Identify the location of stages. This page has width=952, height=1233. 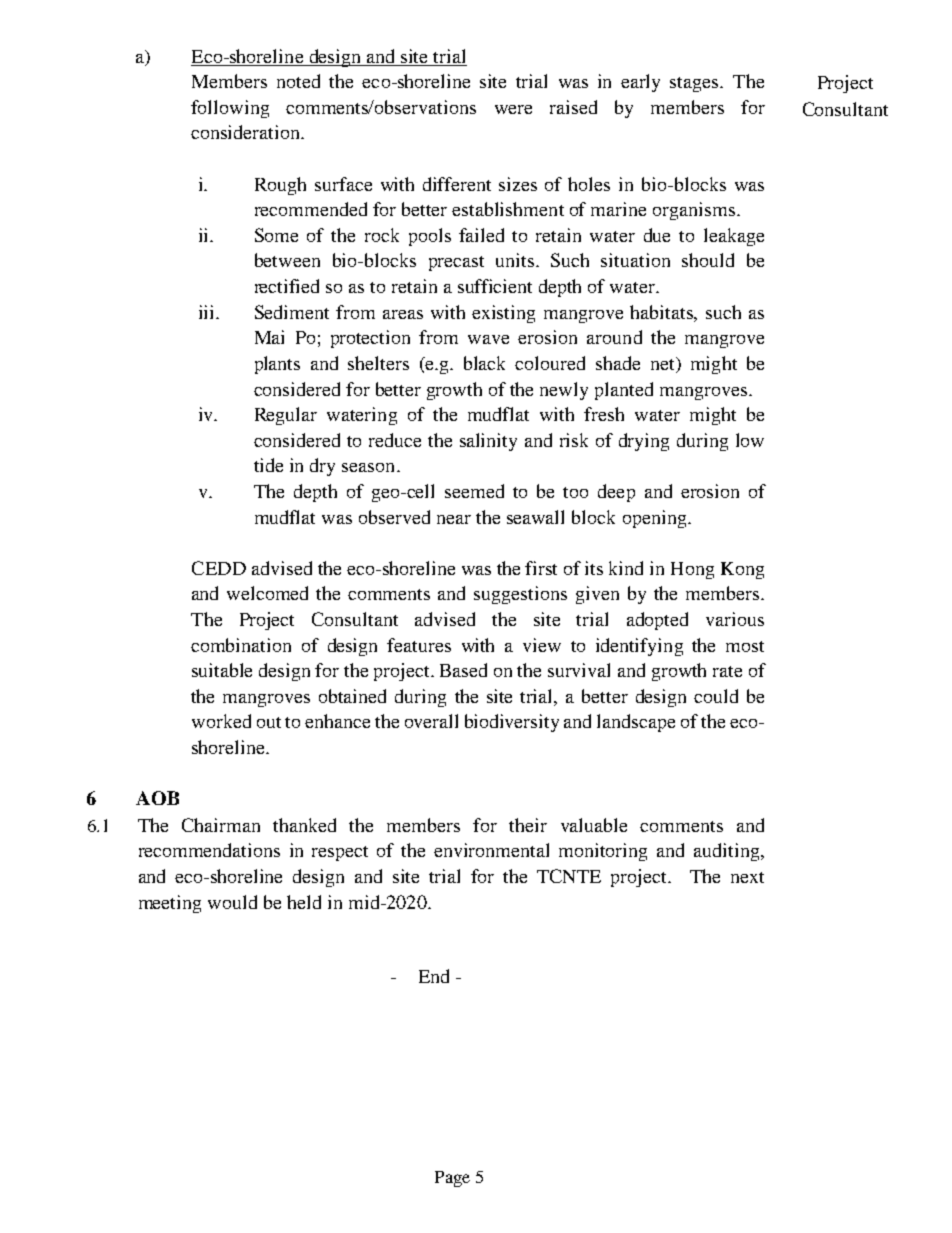
(695, 84).
